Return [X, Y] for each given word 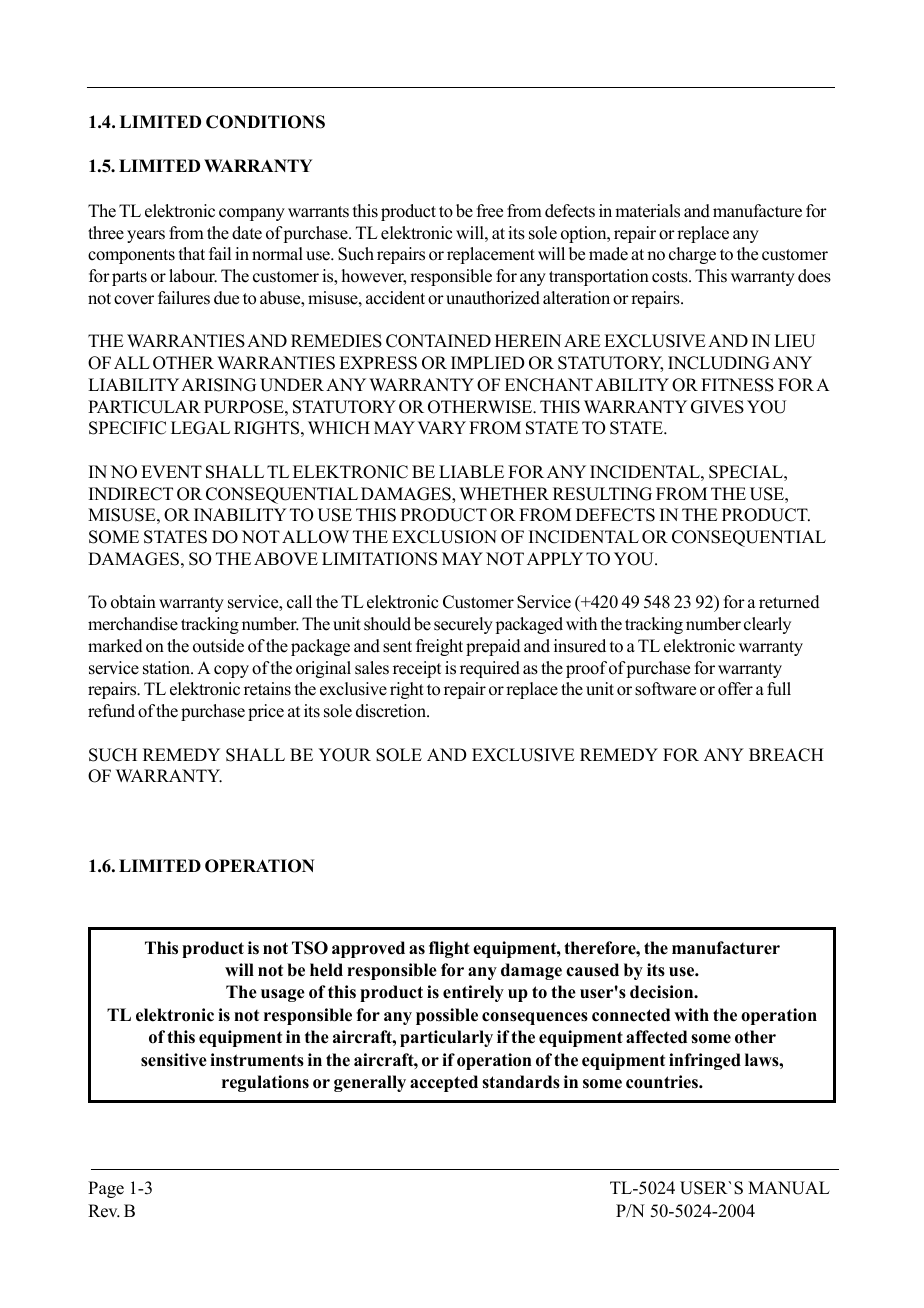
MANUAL [789, 1188]
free [490, 211]
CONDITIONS [265, 122]
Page [106, 1189]
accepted [444, 1083]
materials [647, 211]
